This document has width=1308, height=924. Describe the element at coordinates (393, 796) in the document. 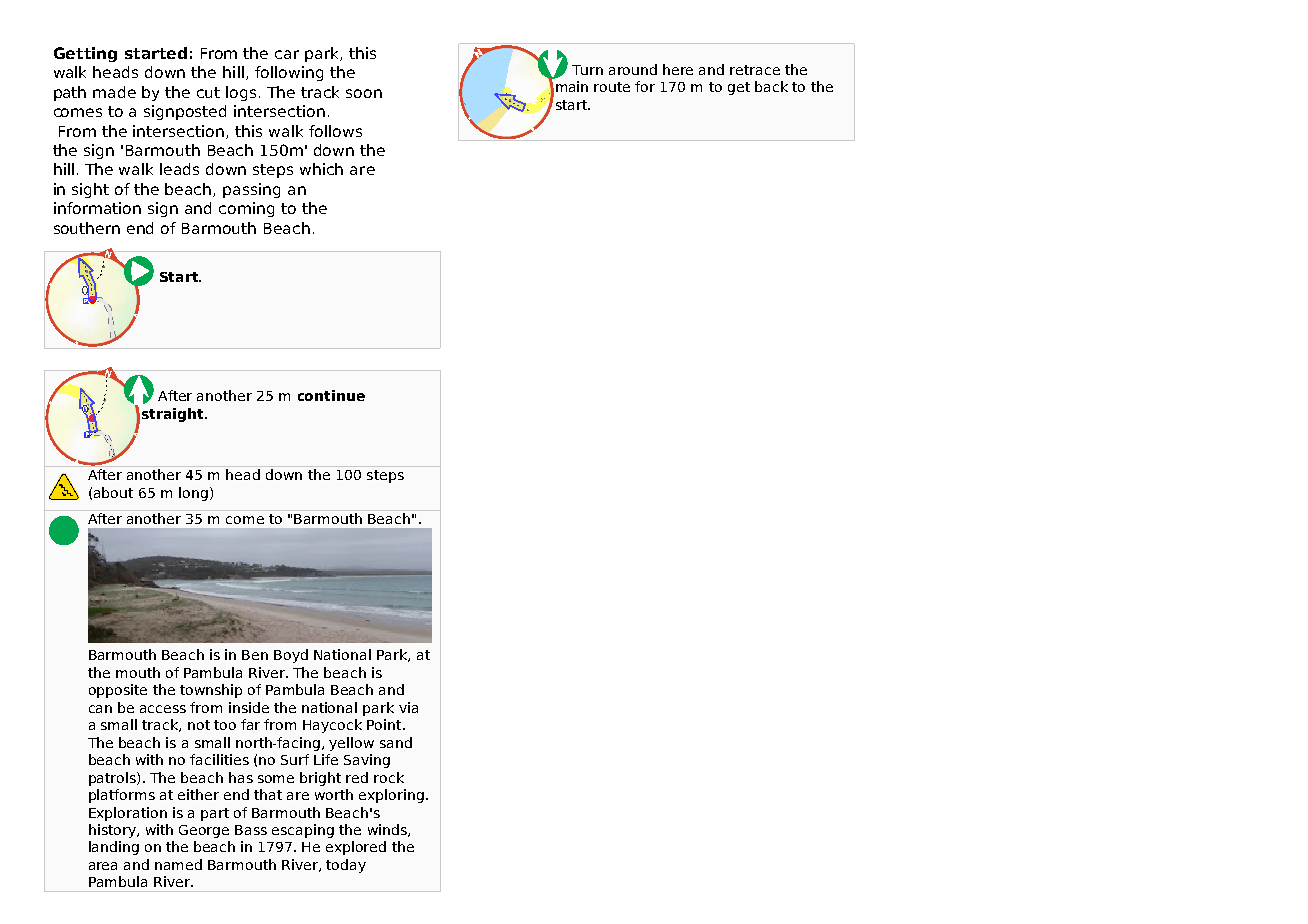

I see `exploring` at that location.
